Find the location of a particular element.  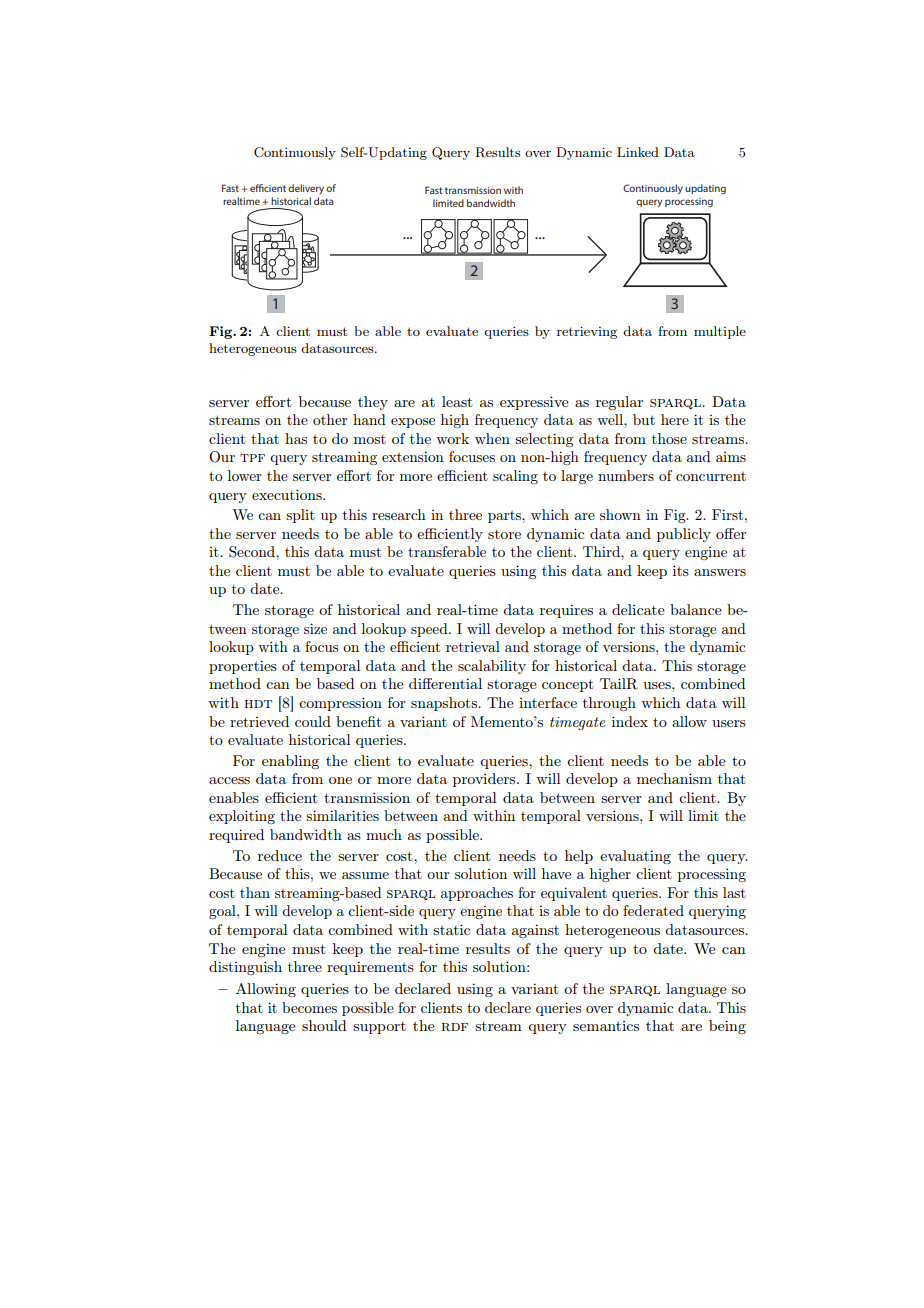

Linked is located at coordinates (638, 152).
